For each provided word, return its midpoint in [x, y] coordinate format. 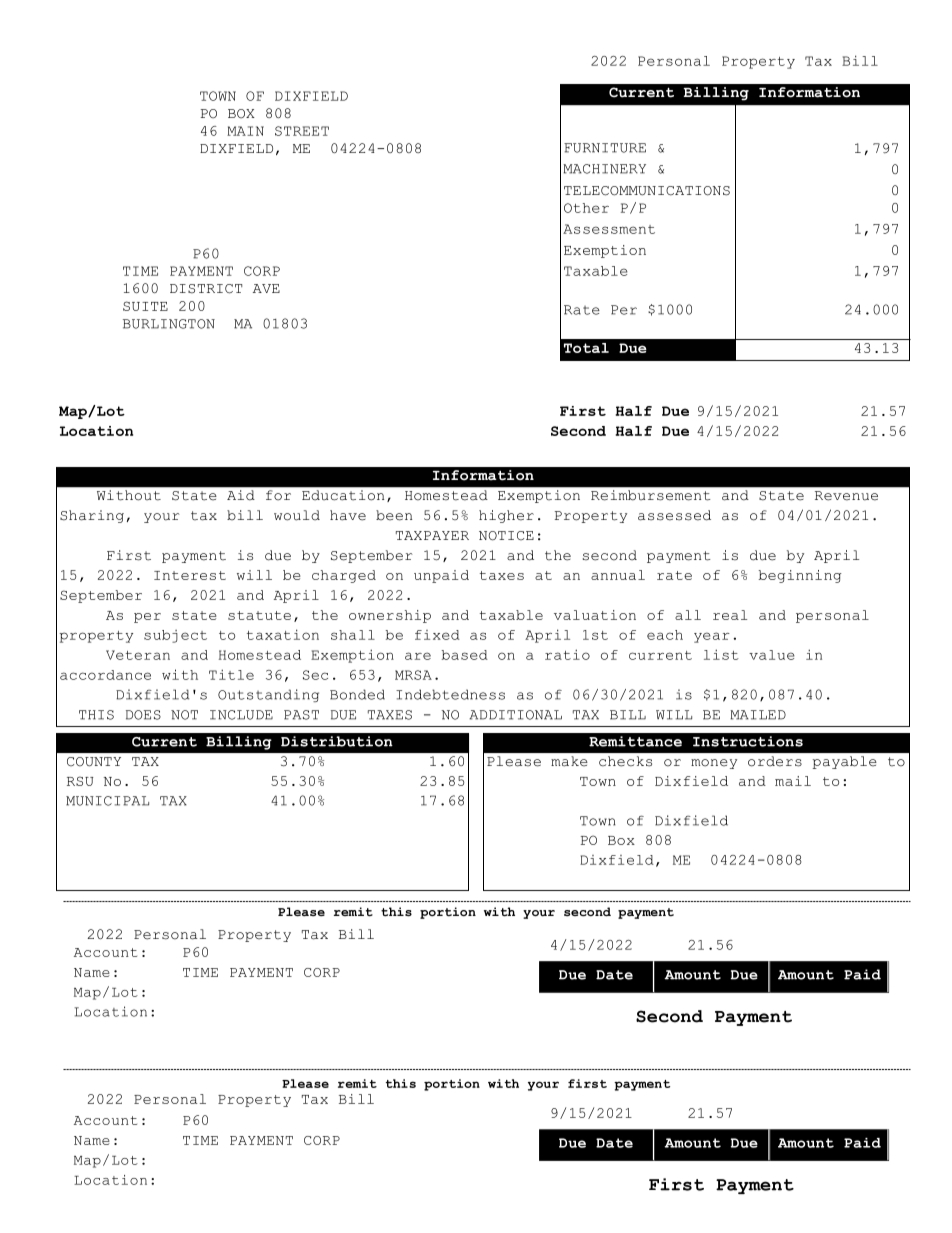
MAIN [245, 131]
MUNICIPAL [107, 801]
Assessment [609, 229]
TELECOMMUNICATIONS [647, 191]
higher [506, 516]
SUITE [145, 306]
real [730, 615]
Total [586, 348]
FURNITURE [605, 148]
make [569, 761]
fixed [437, 635]
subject [175, 636]
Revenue [846, 496]
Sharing [92, 516]
